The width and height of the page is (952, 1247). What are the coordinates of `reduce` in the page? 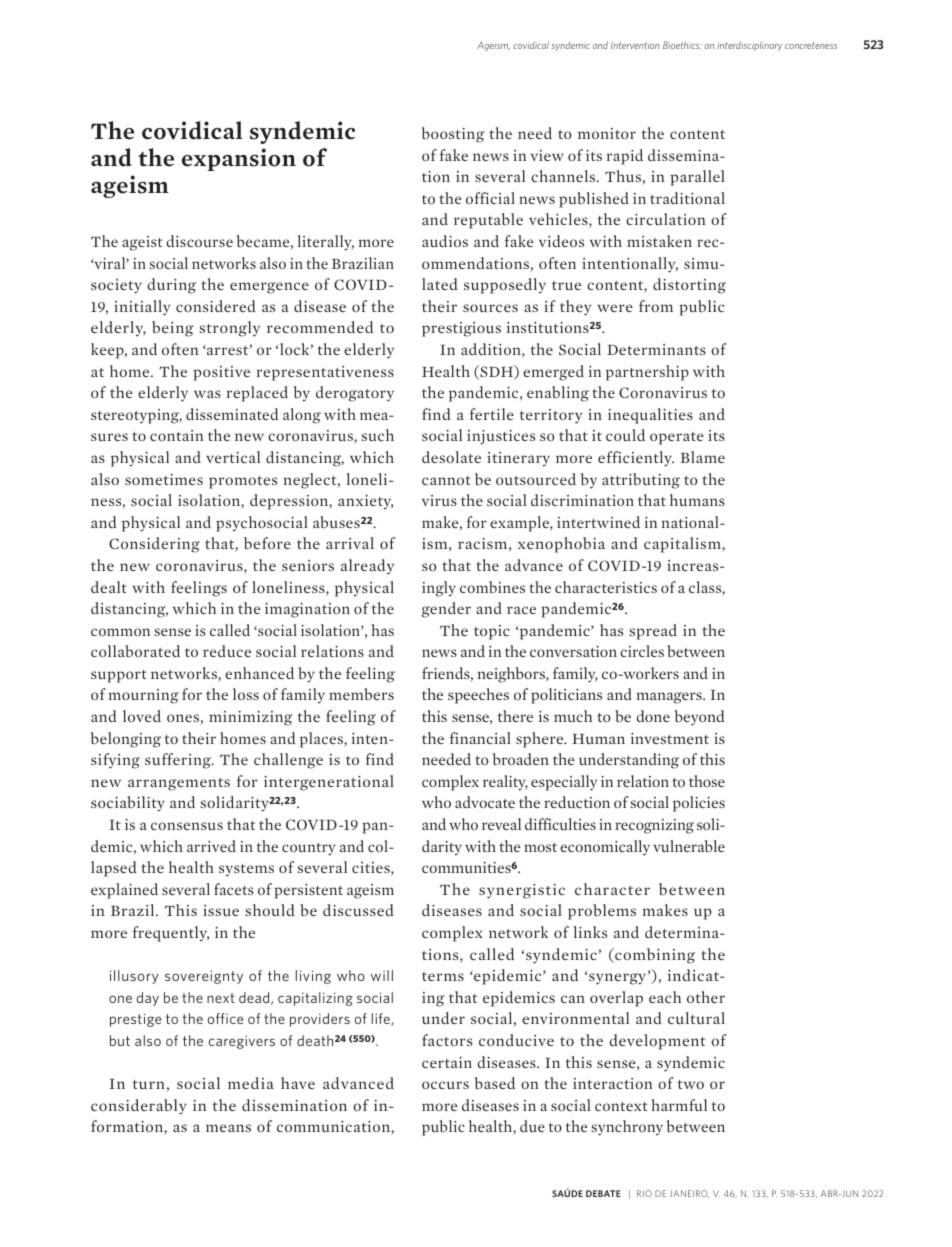 It's located at (227, 651).
